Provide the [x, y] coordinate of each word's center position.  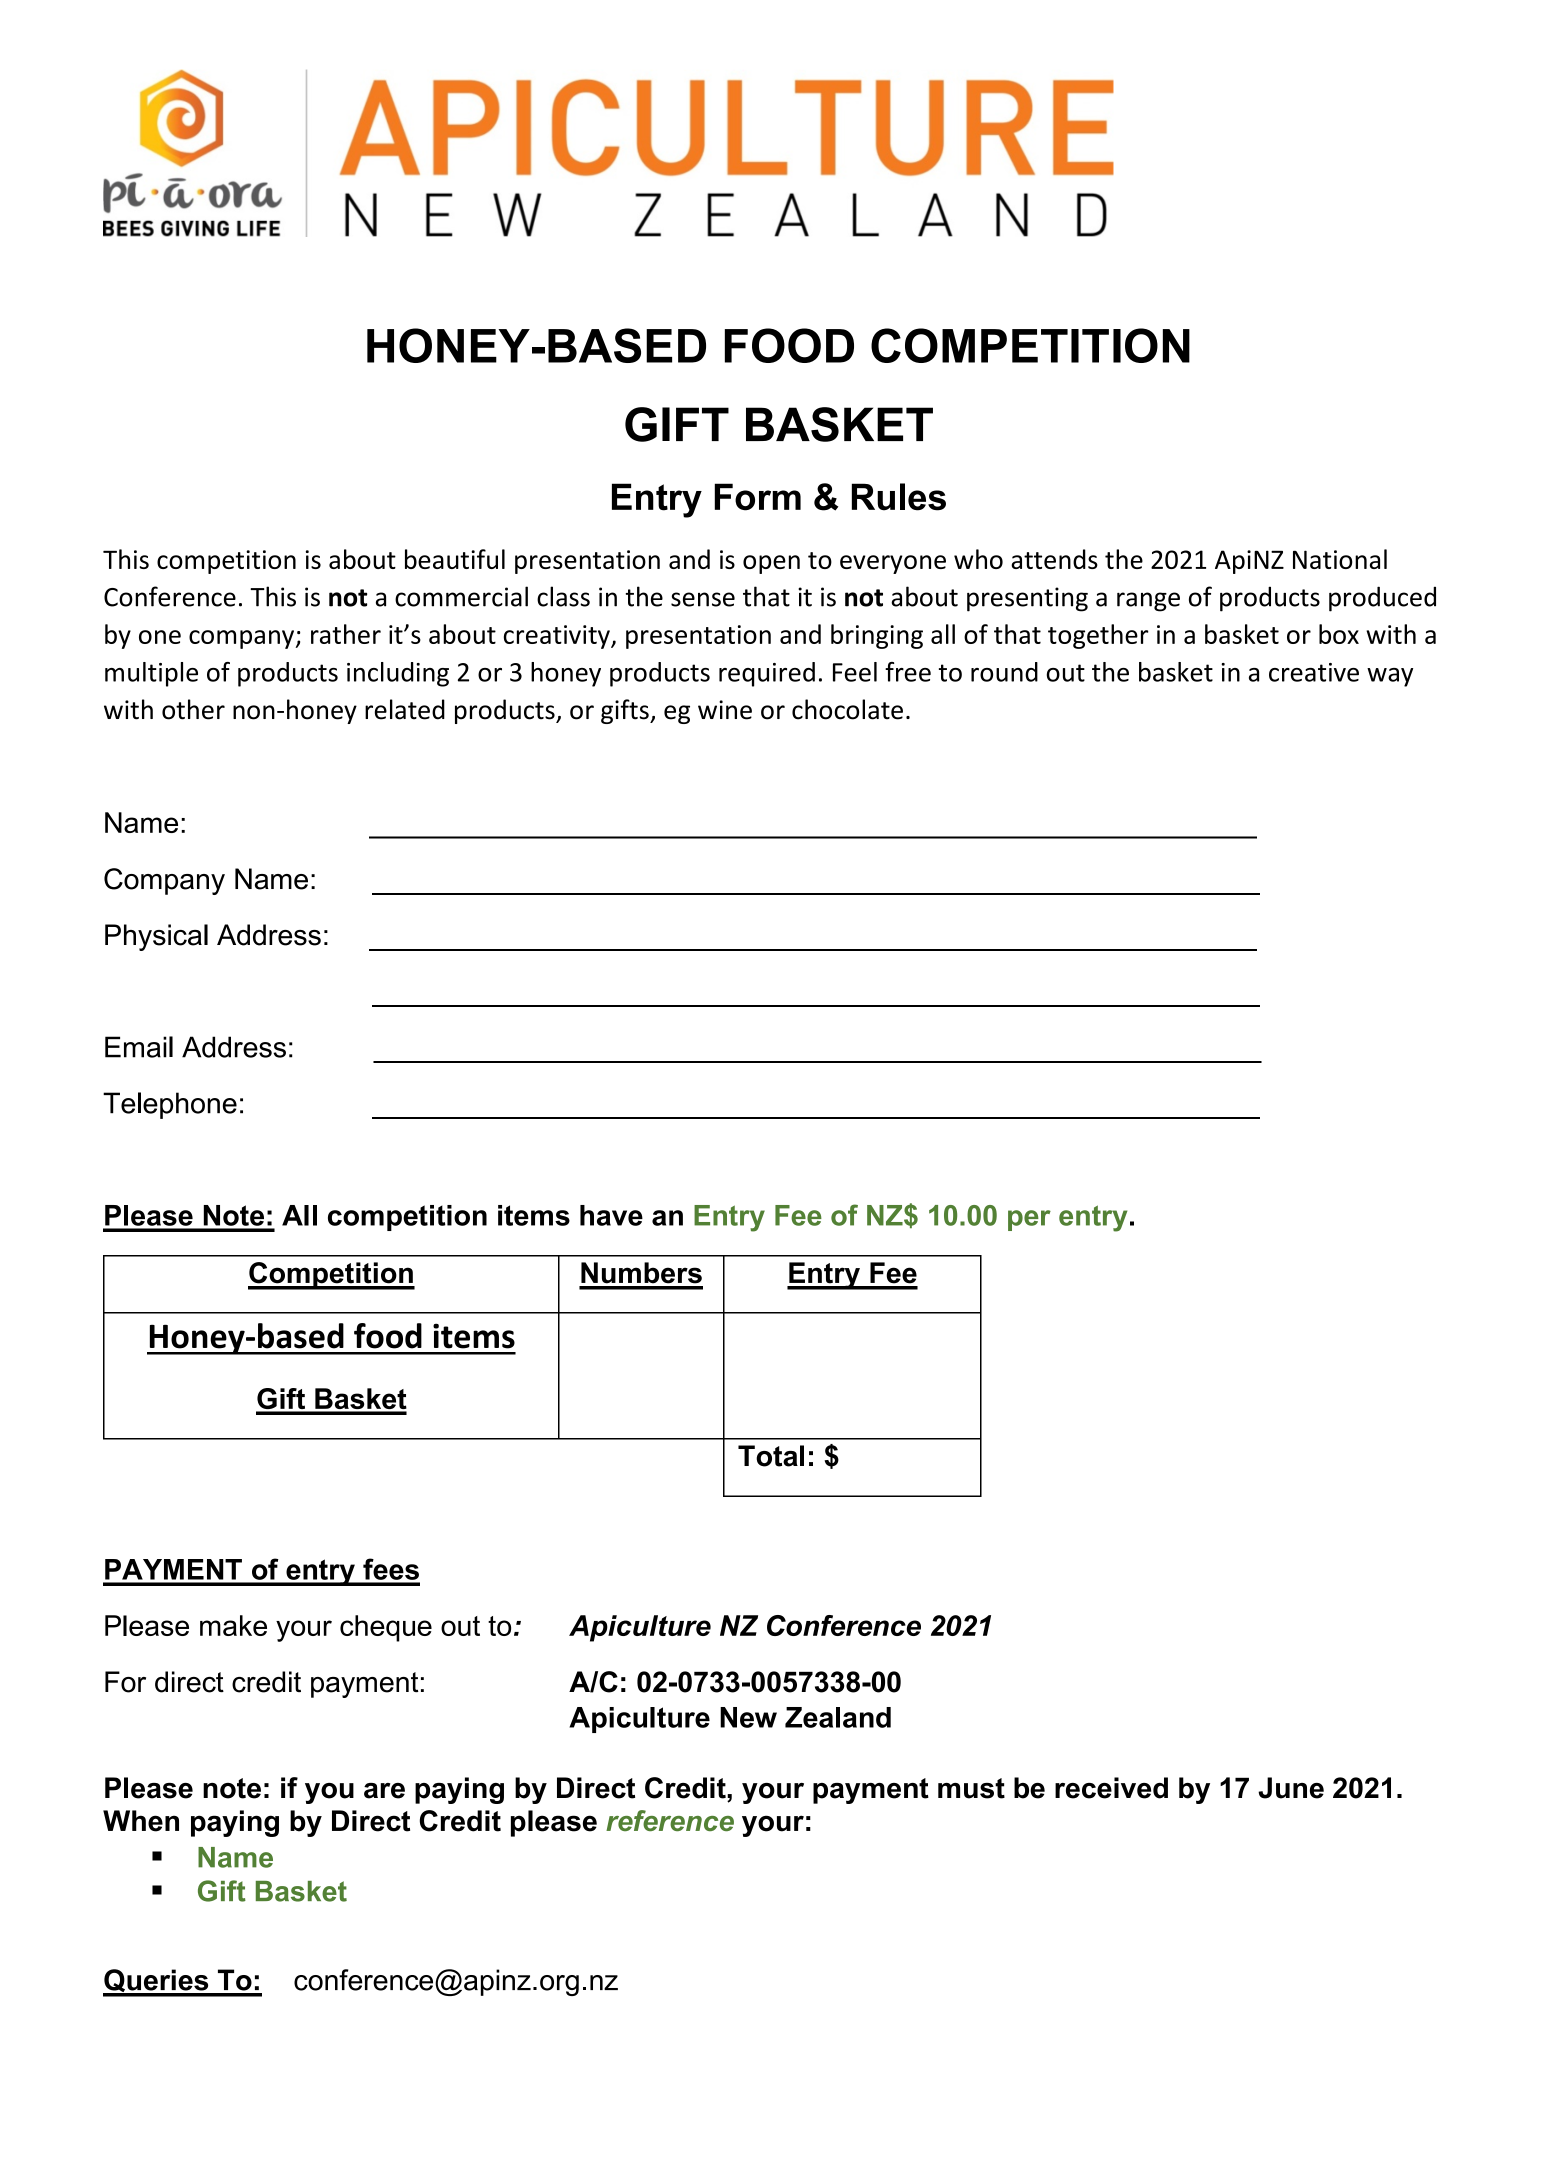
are [384, 1791]
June [1291, 1788]
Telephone [170, 1105]
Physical [156, 937]
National [1340, 559]
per [1029, 1220]
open [771, 564]
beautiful [455, 559]
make [233, 1625]
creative [1314, 672]
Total [771, 1456]
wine [725, 710]
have [611, 1215]
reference [670, 1820]
